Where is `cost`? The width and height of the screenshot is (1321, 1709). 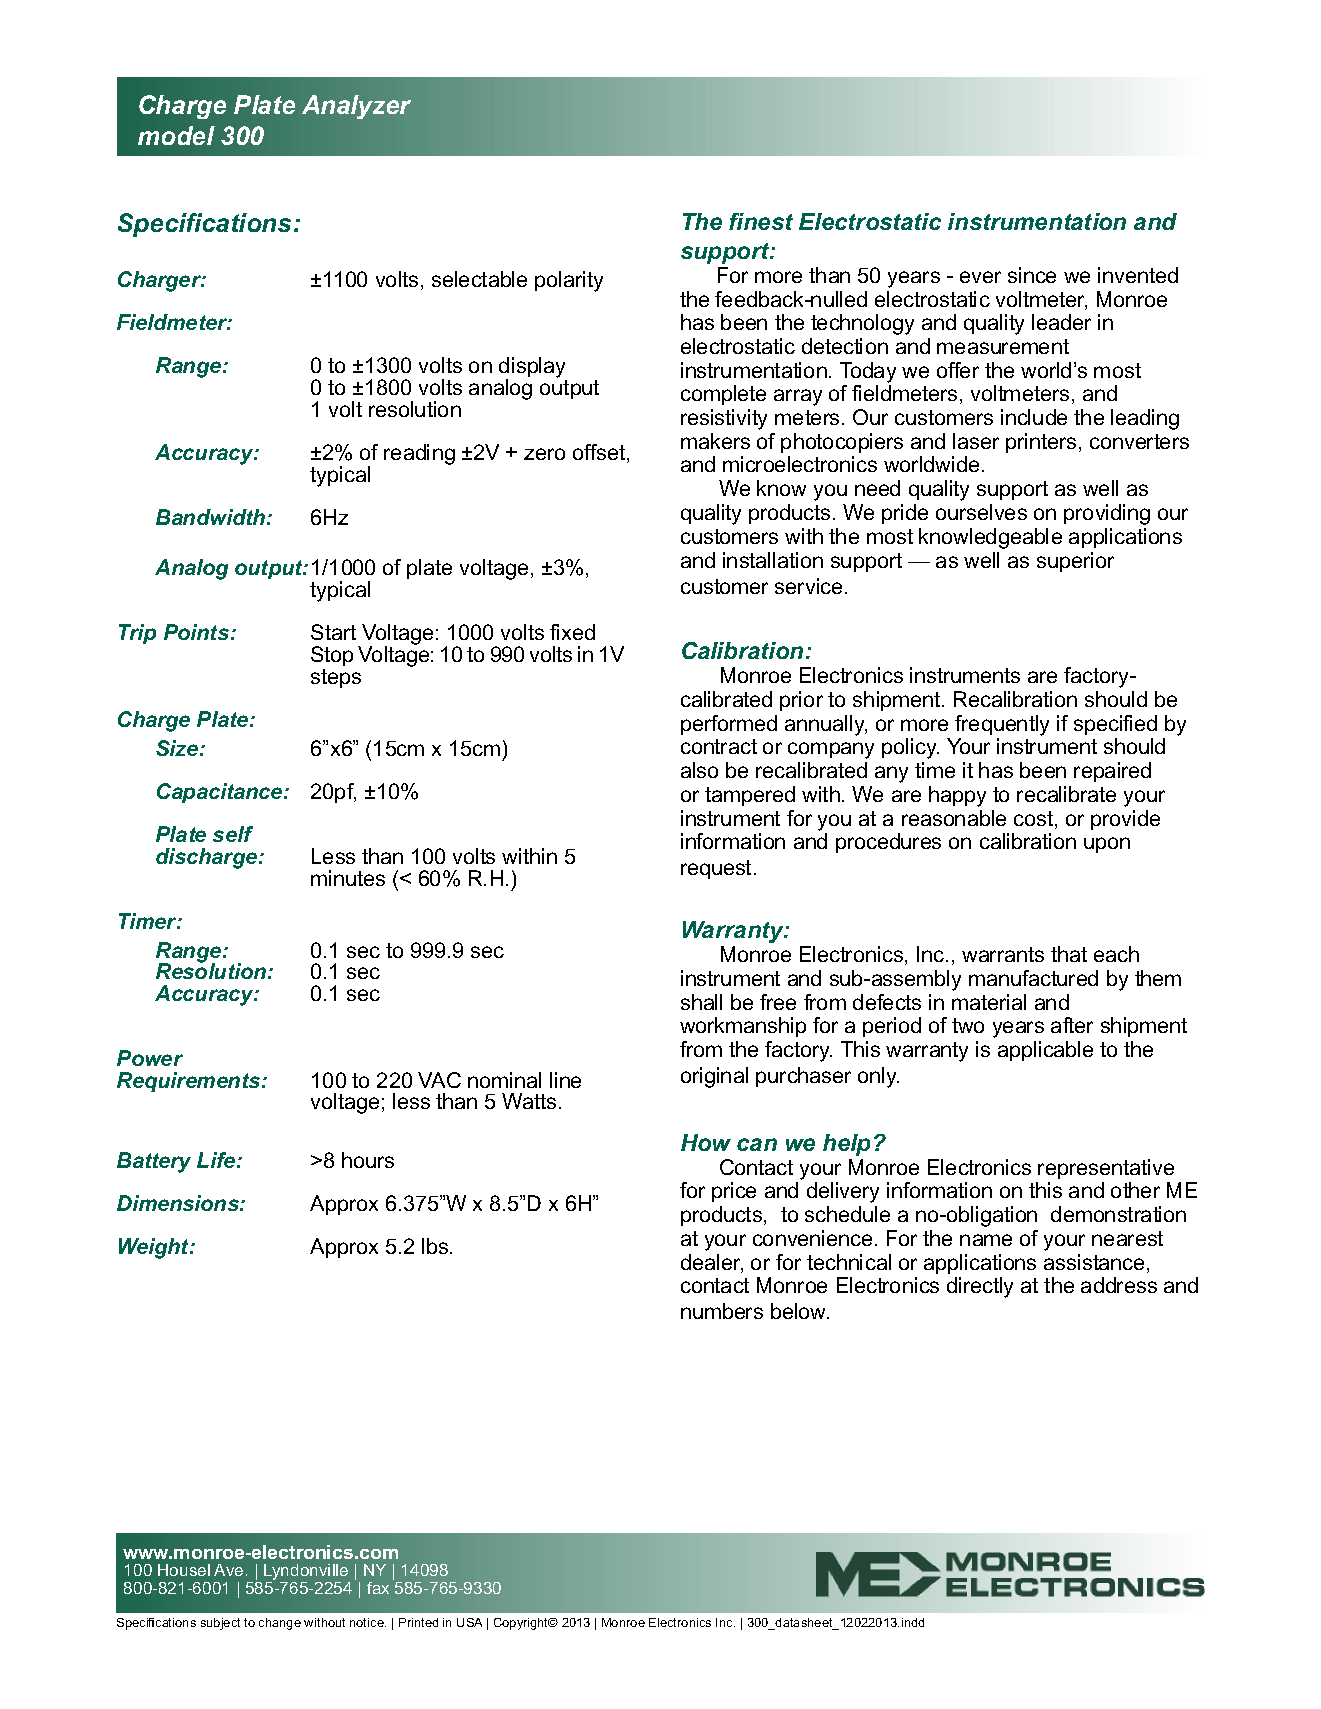 cost is located at coordinates (1035, 820).
